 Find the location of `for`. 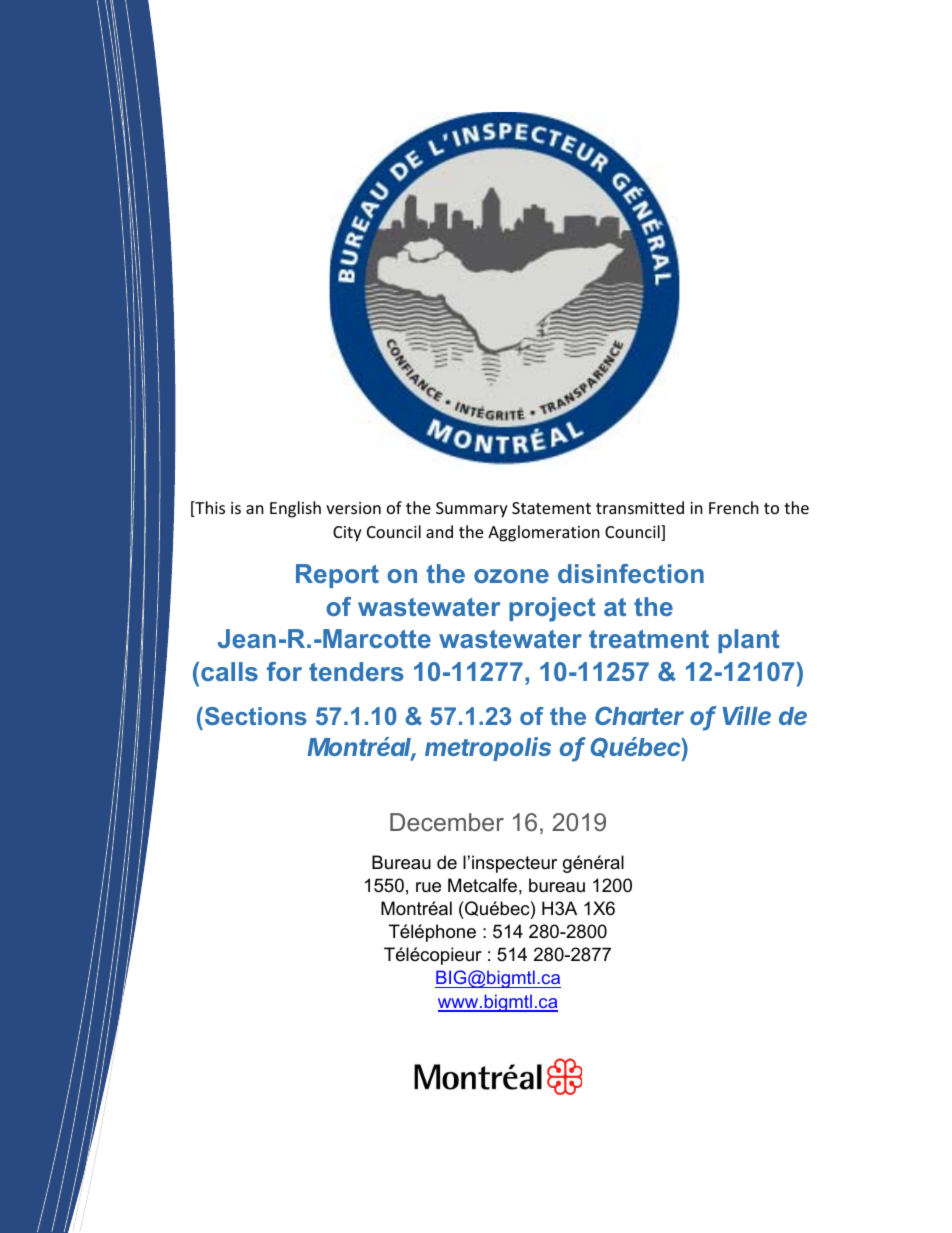

for is located at coordinates (284, 671).
